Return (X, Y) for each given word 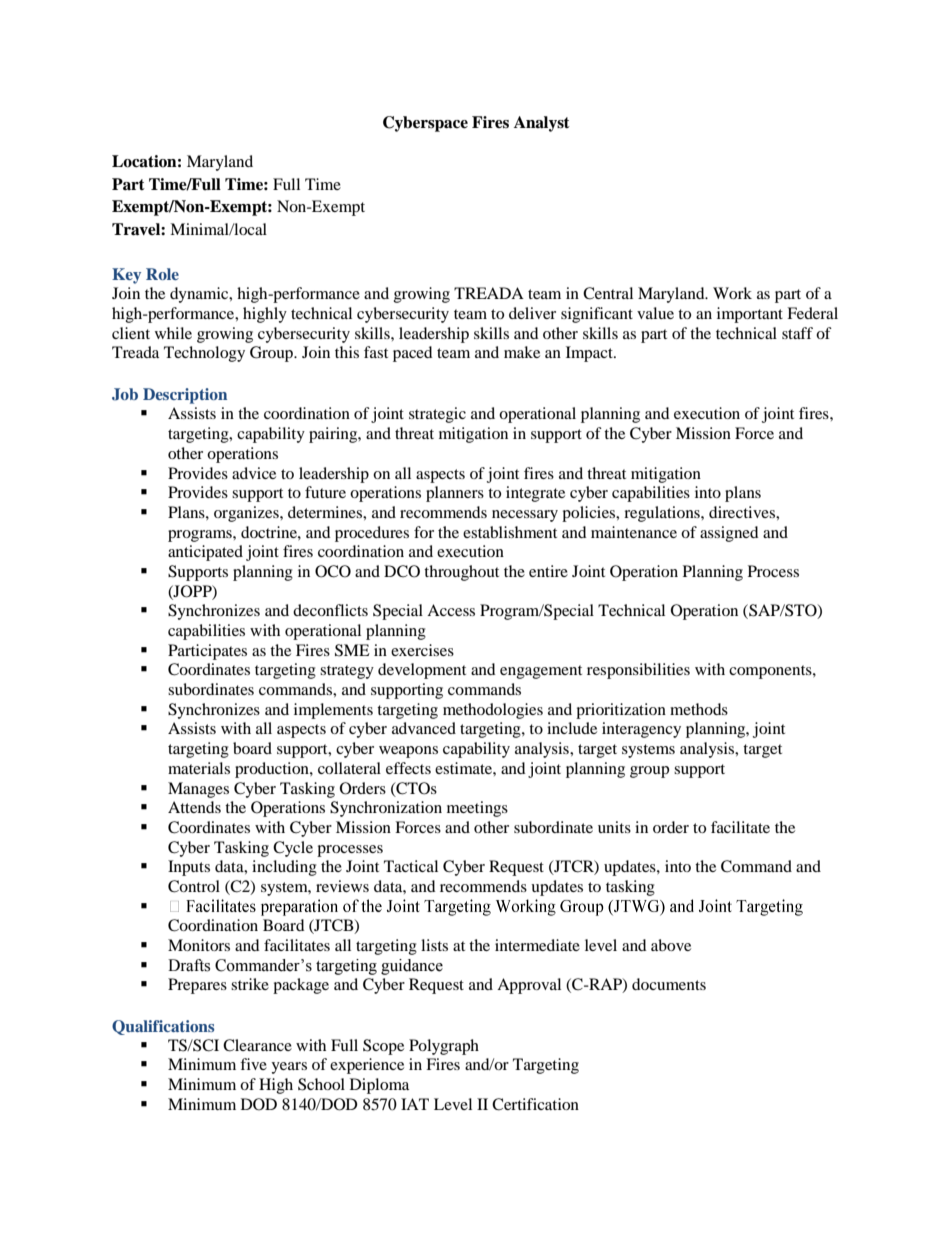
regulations (663, 514)
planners (455, 494)
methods (699, 709)
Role (162, 274)
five (253, 1064)
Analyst (542, 124)
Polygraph (444, 1047)
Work (732, 293)
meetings (477, 809)
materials (199, 768)
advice (254, 473)
